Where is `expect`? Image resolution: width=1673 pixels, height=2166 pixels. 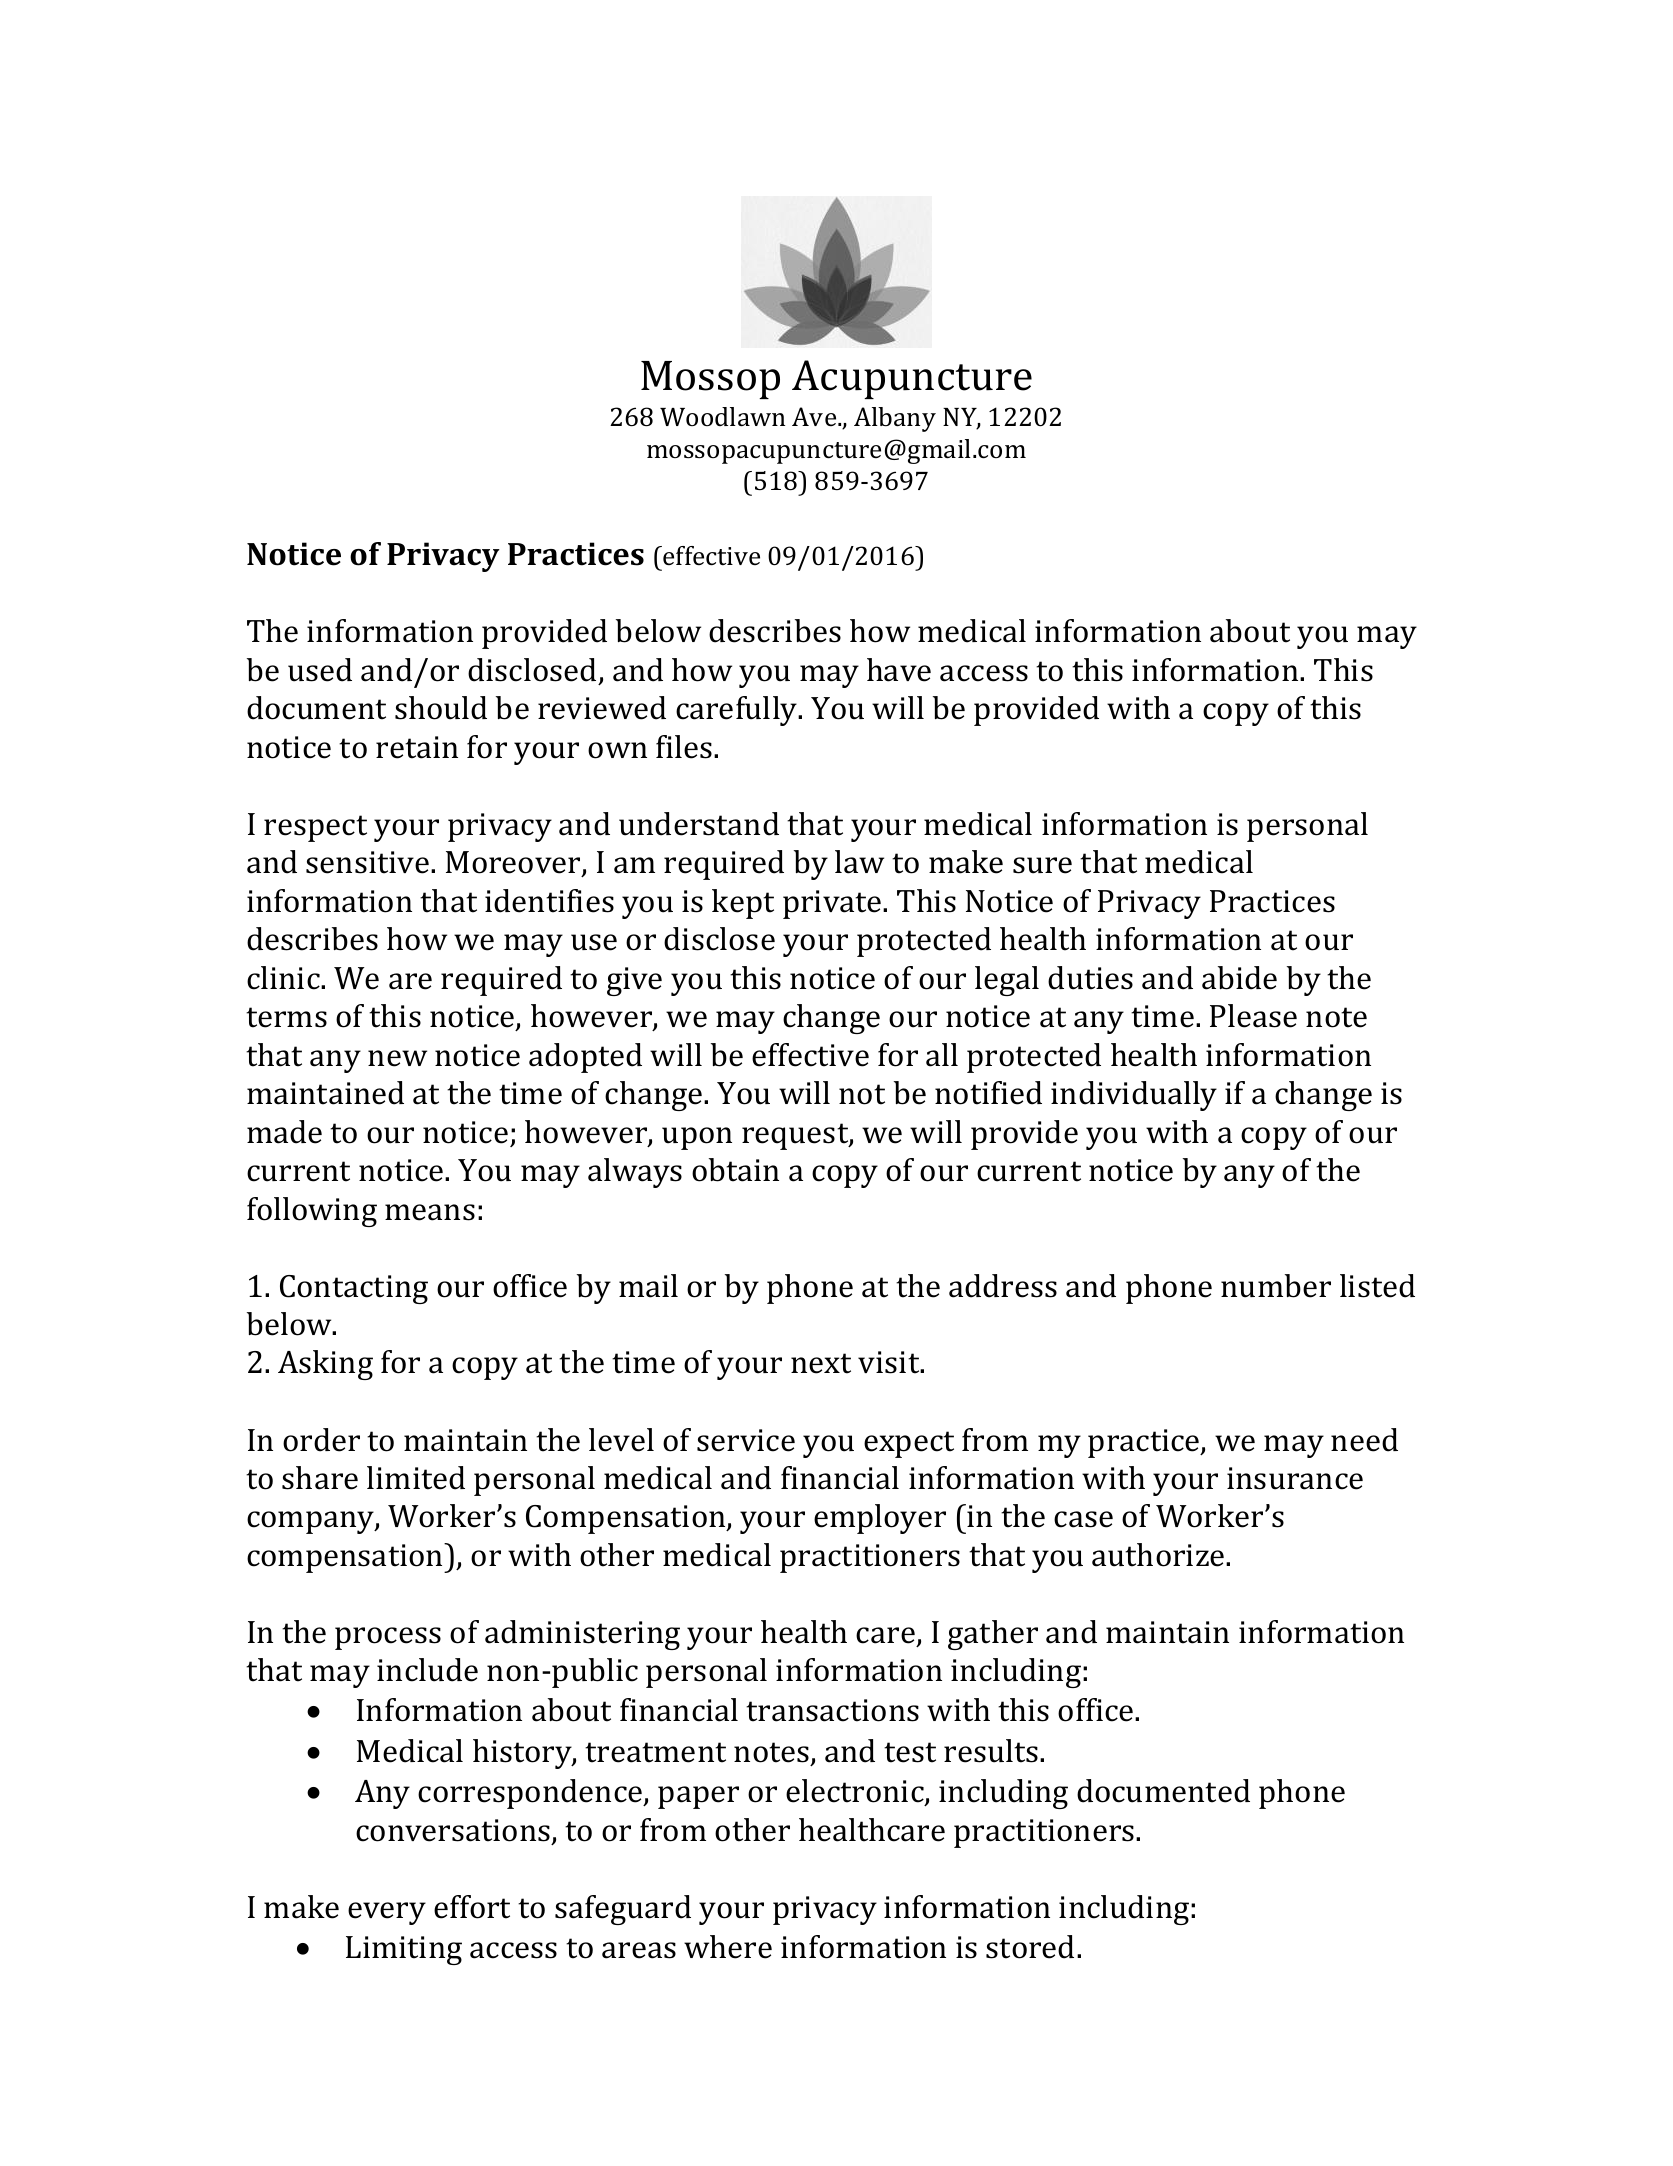
expect is located at coordinates (909, 1444).
